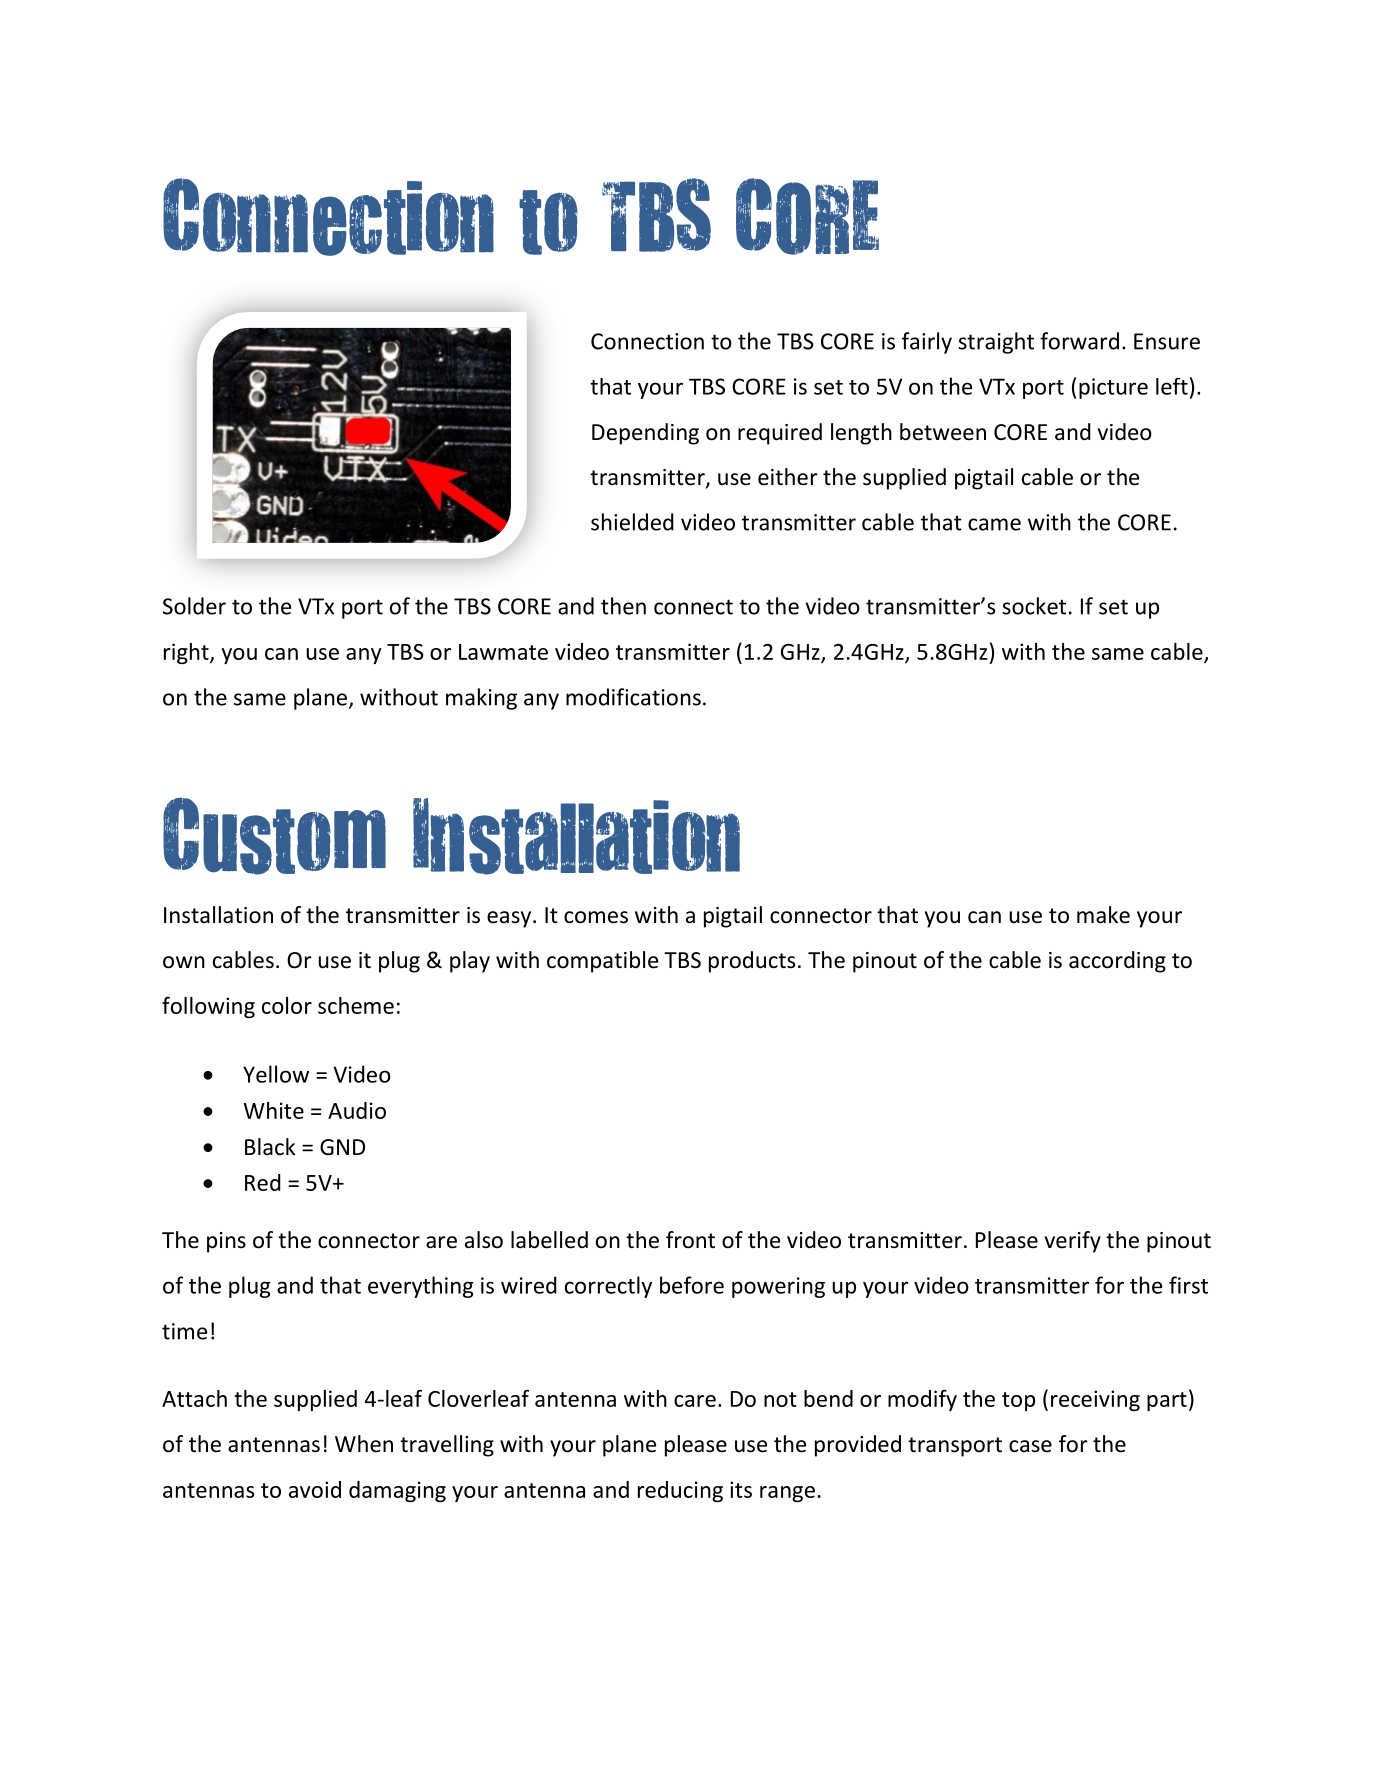 The height and width of the page is (1782, 1377). I want to click on socket, so click(1034, 606).
